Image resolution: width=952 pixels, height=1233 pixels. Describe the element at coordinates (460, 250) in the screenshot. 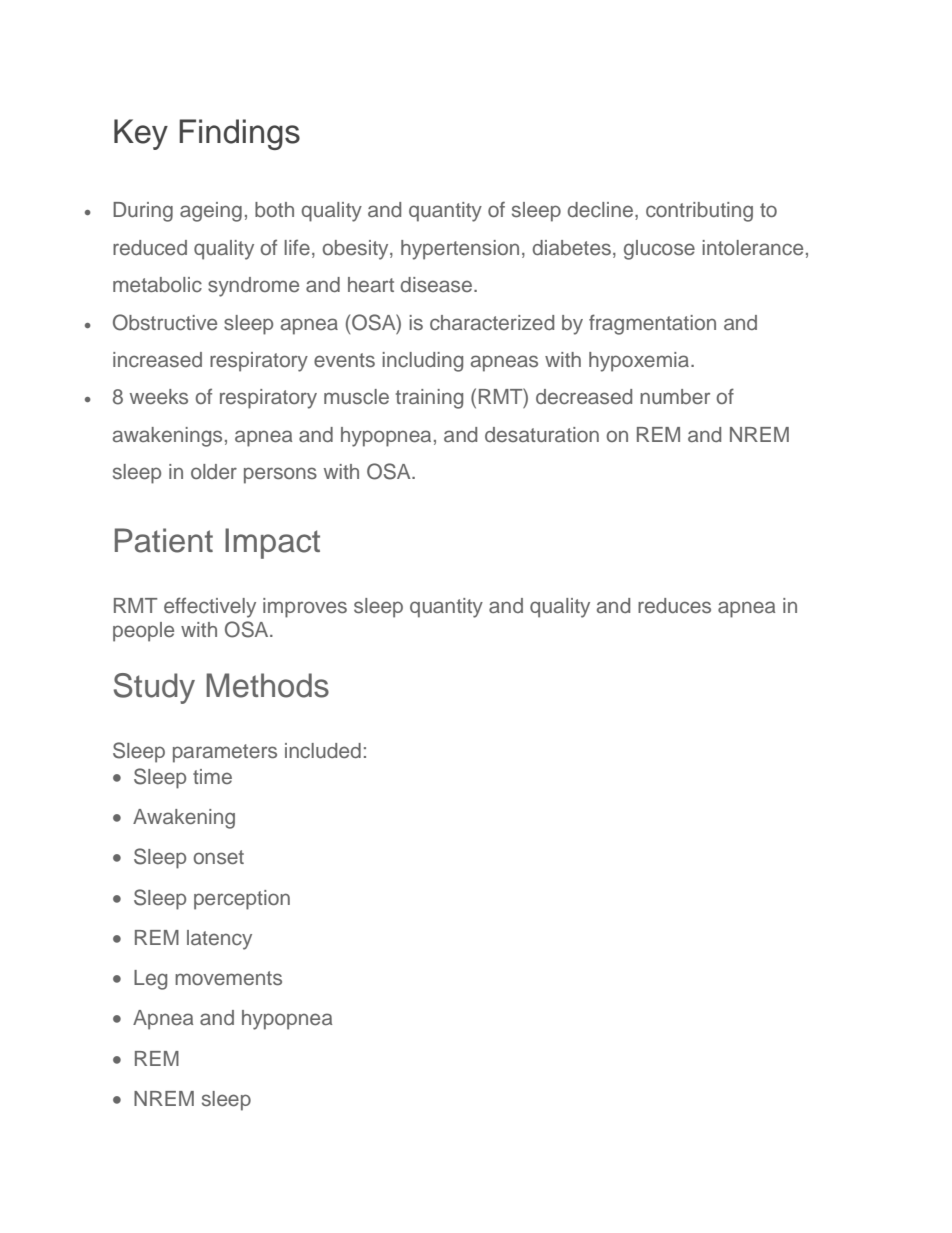

I see `hypertension` at that location.
